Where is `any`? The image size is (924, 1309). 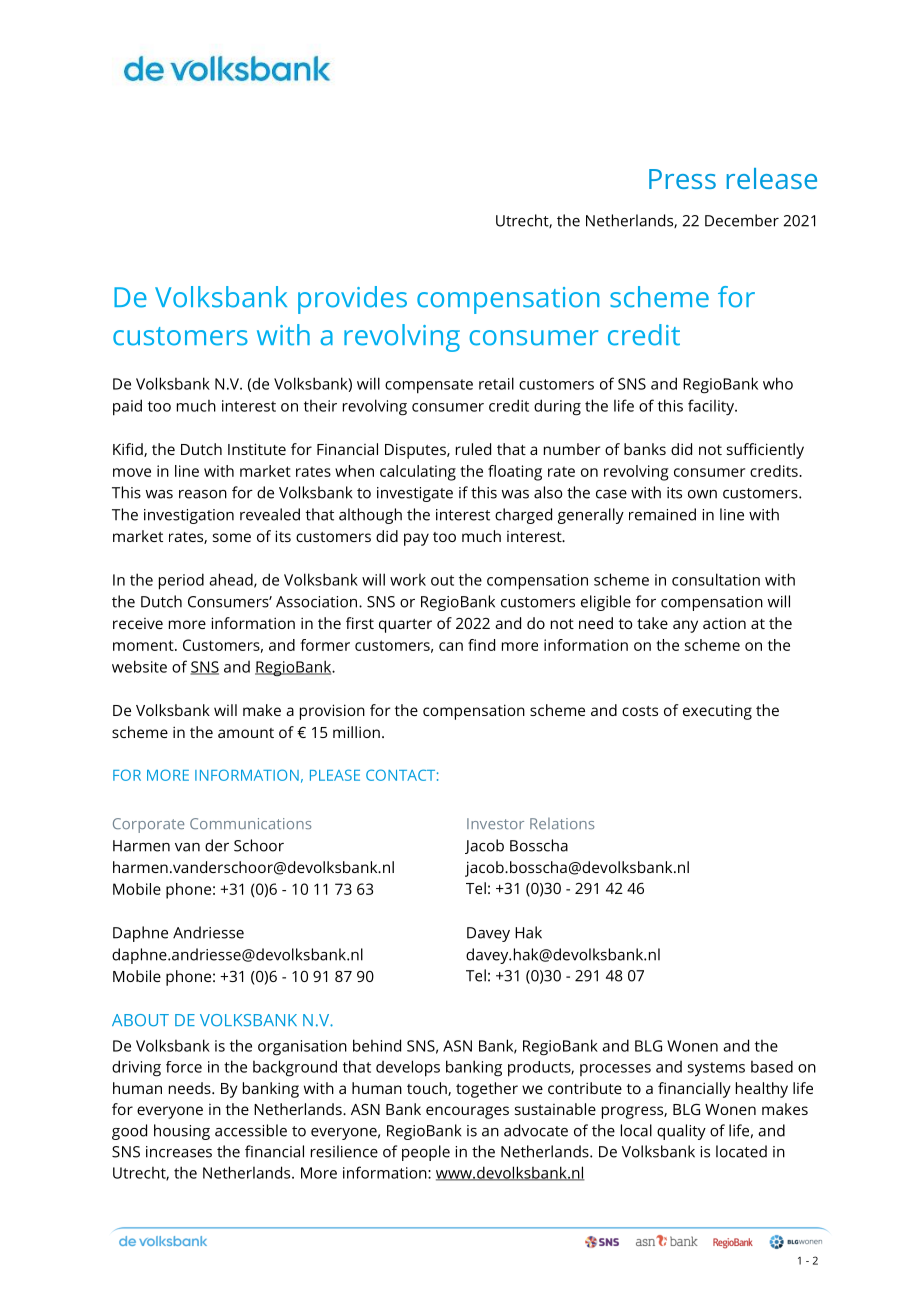
any is located at coordinates (685, 626).
